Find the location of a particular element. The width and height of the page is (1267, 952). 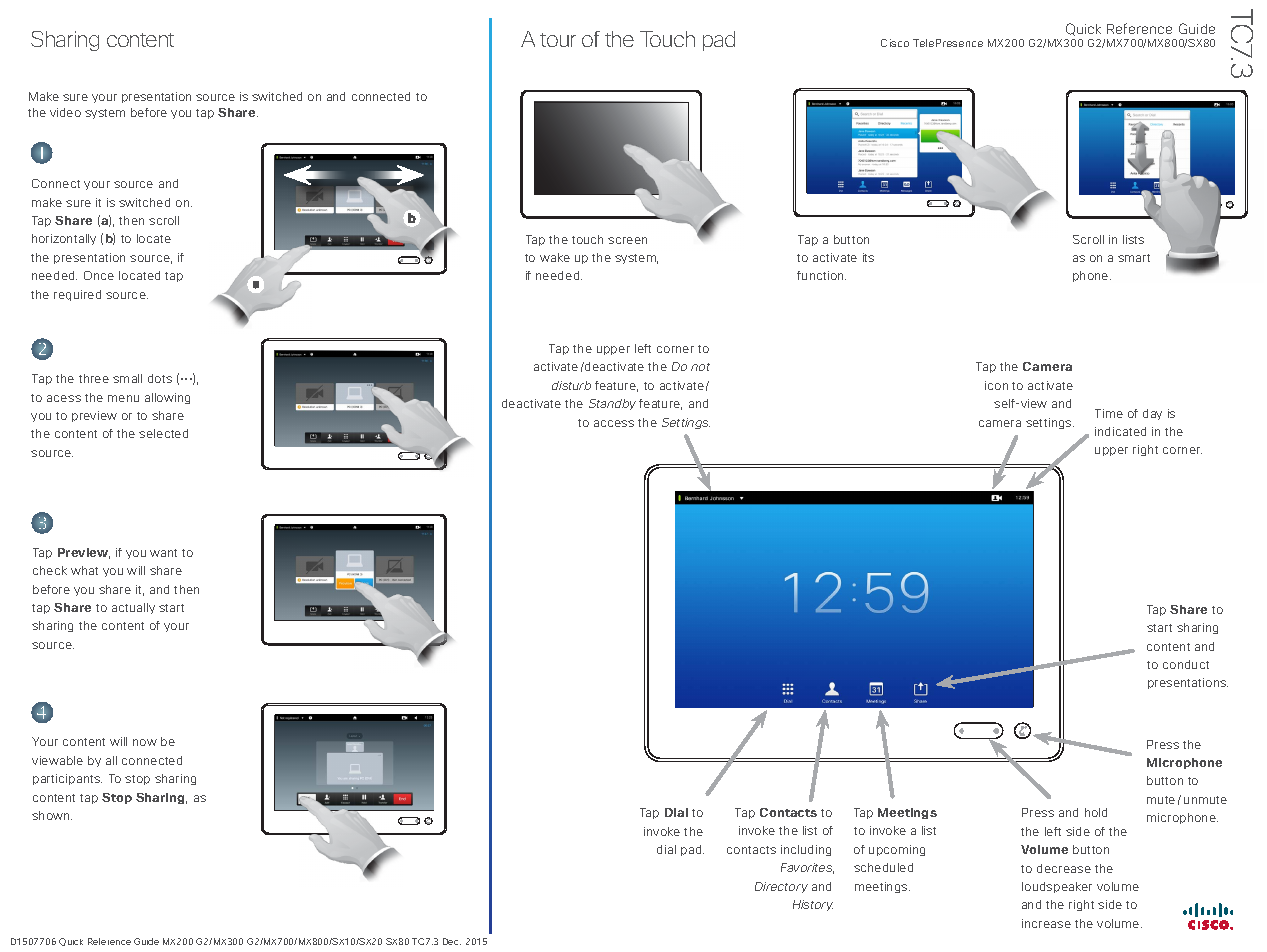

indicated is located at coordinates (1120, 431).
